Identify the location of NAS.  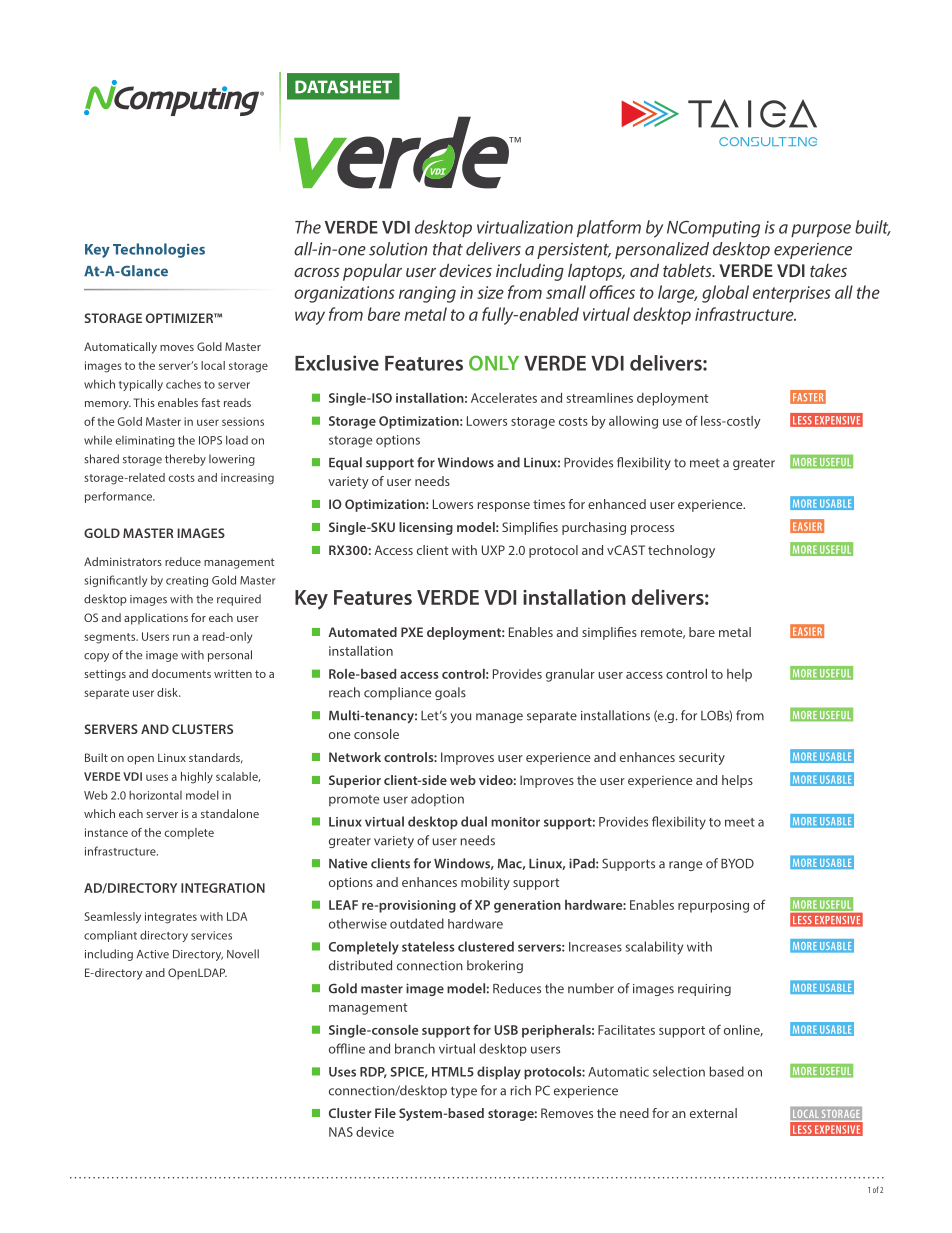
(341, 1132).
